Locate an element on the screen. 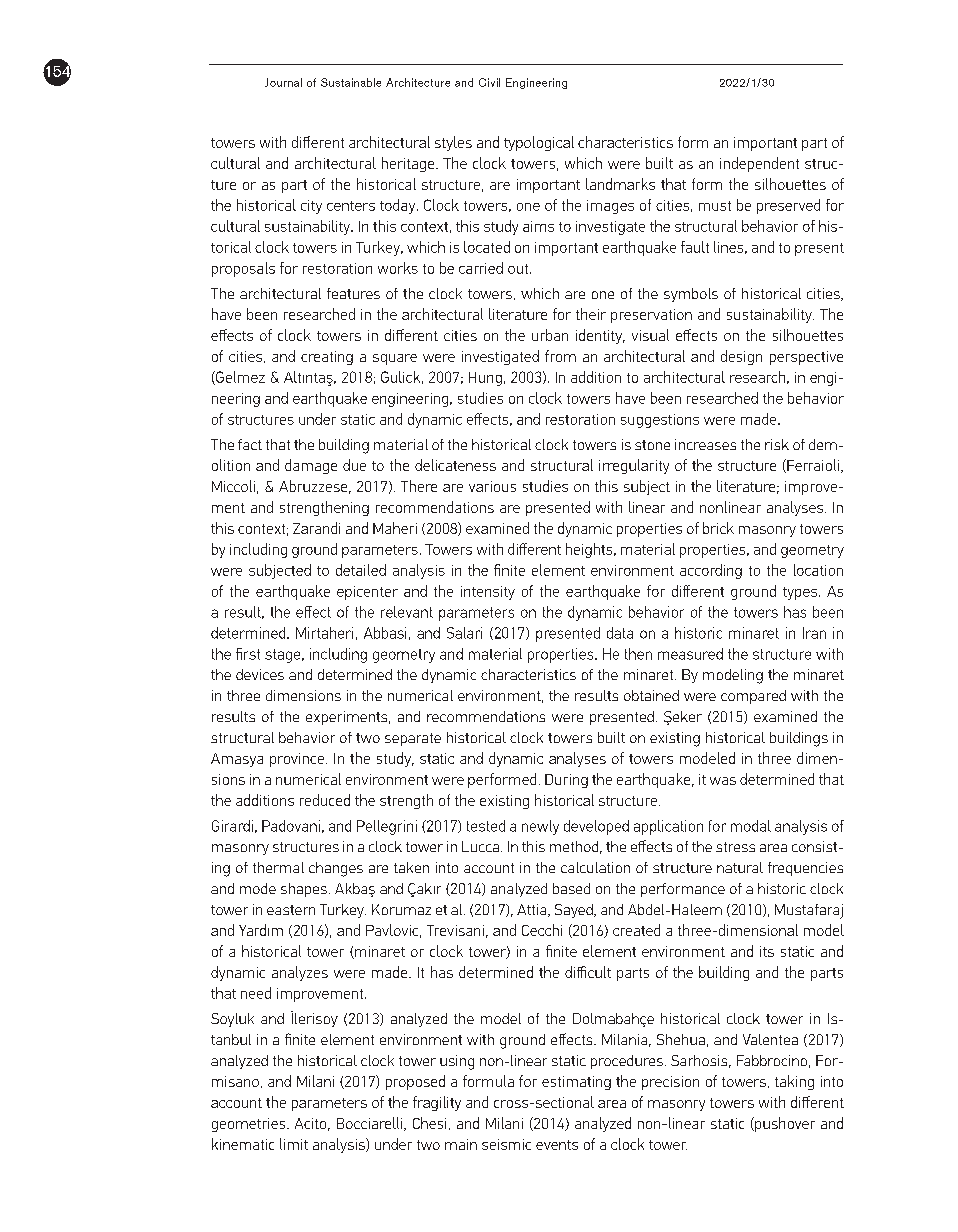  brick is located at coordinates (718, 528).
